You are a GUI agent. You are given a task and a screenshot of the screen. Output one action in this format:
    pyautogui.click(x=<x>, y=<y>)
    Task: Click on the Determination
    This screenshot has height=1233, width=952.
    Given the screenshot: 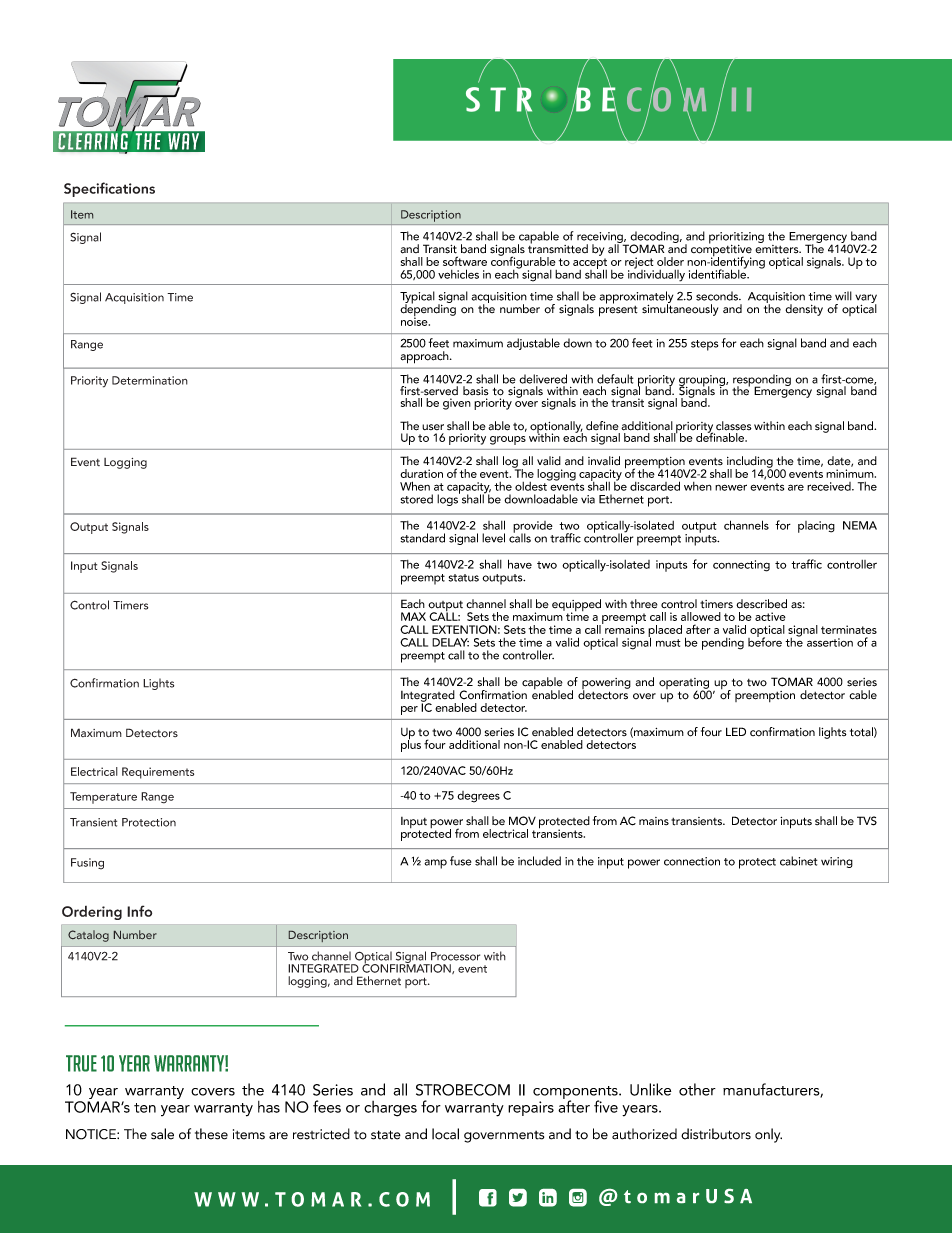 What is the action you would take?
    pyautogui.click(x=150, y=380)
